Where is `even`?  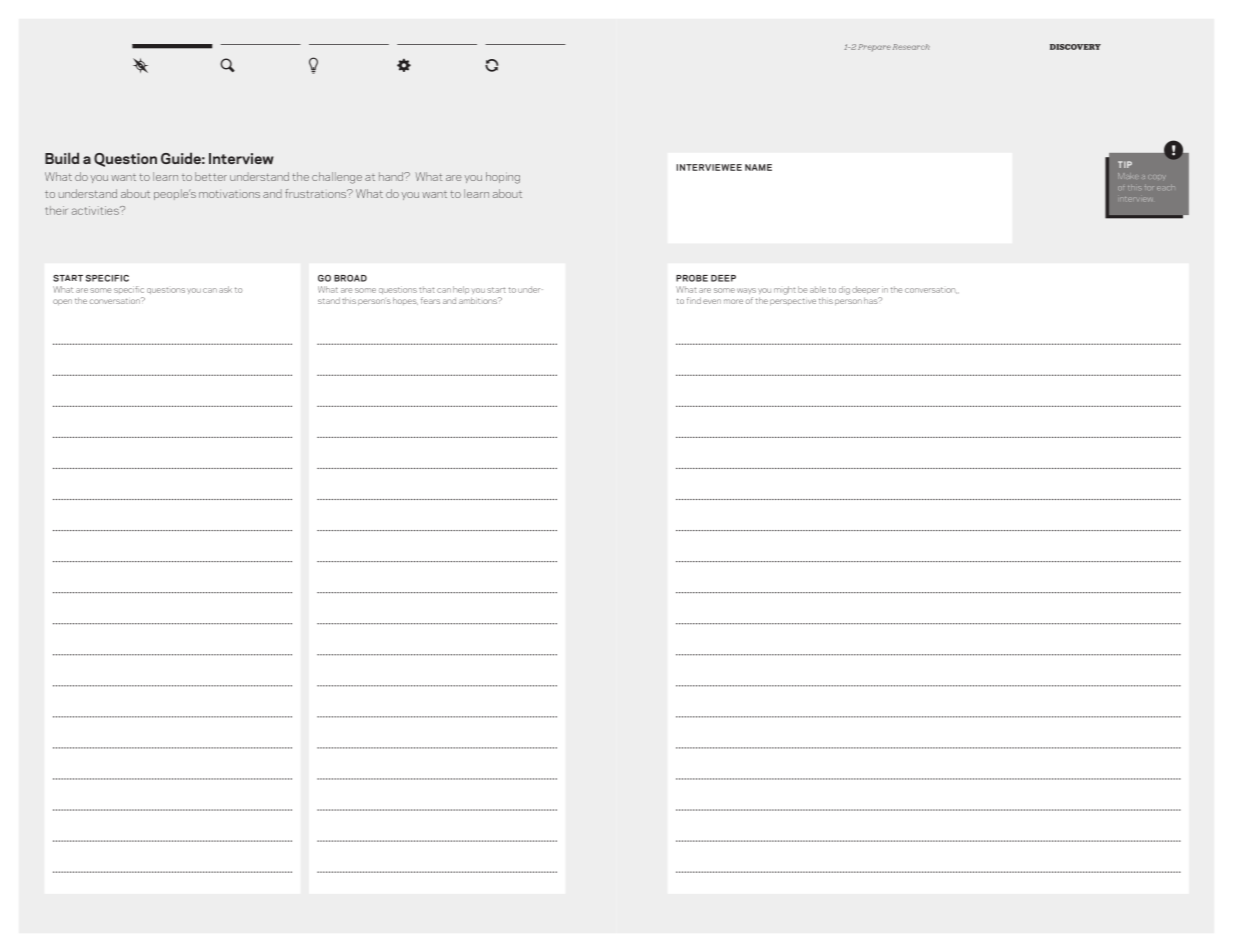 even is located at coordinates (712, 301).
